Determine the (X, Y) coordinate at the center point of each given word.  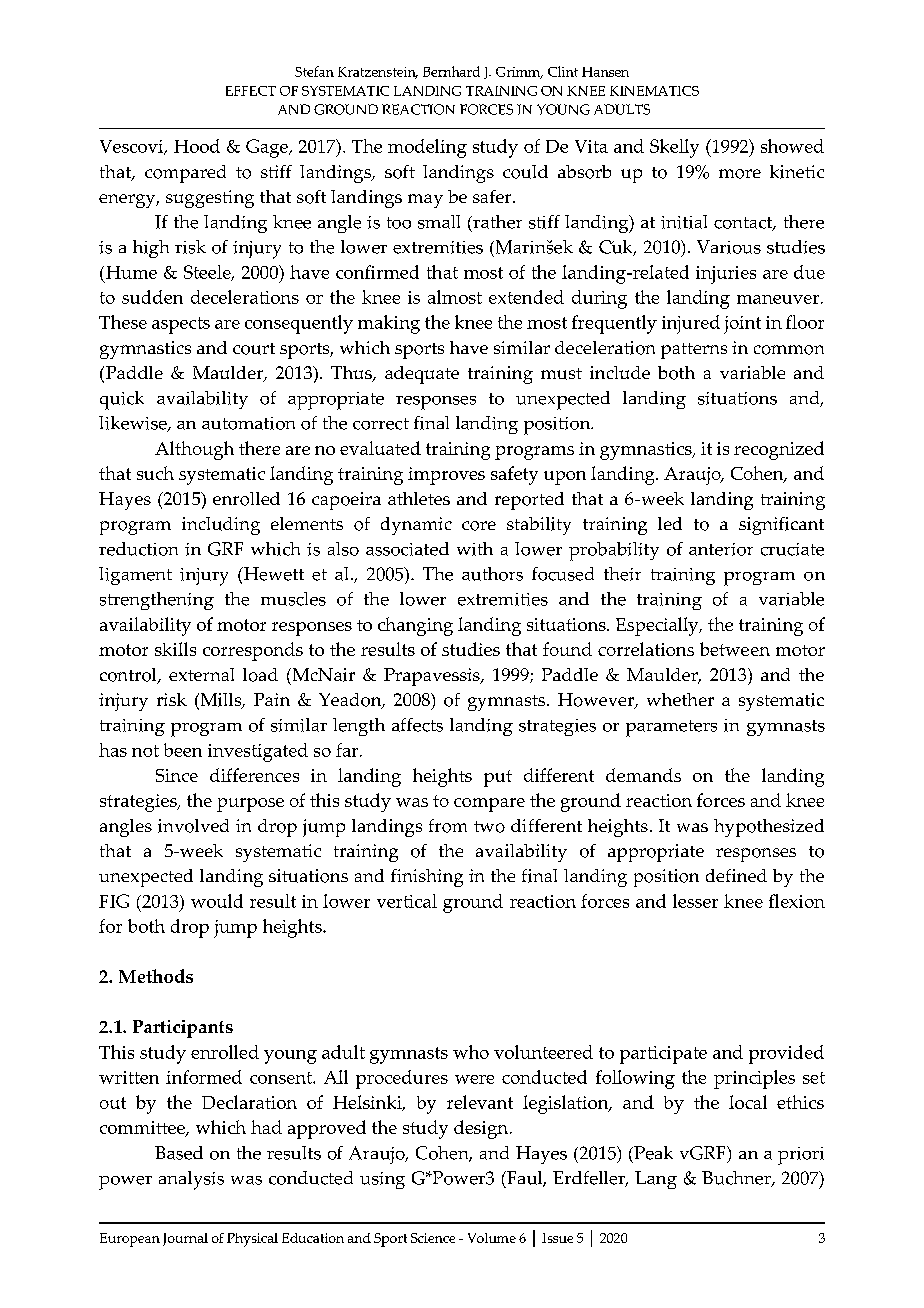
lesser (695, 901)
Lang (656, 1180)
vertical (407, 901)
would (217, 901)
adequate (422, 375)
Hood (197, 146)
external (201, 674)
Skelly (674, 148)
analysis (191, 1180)
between (735, 649)
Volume (492, 1238)
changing (415, 626)
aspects (181, 325)
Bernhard (451, 71)
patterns (694, 351)
